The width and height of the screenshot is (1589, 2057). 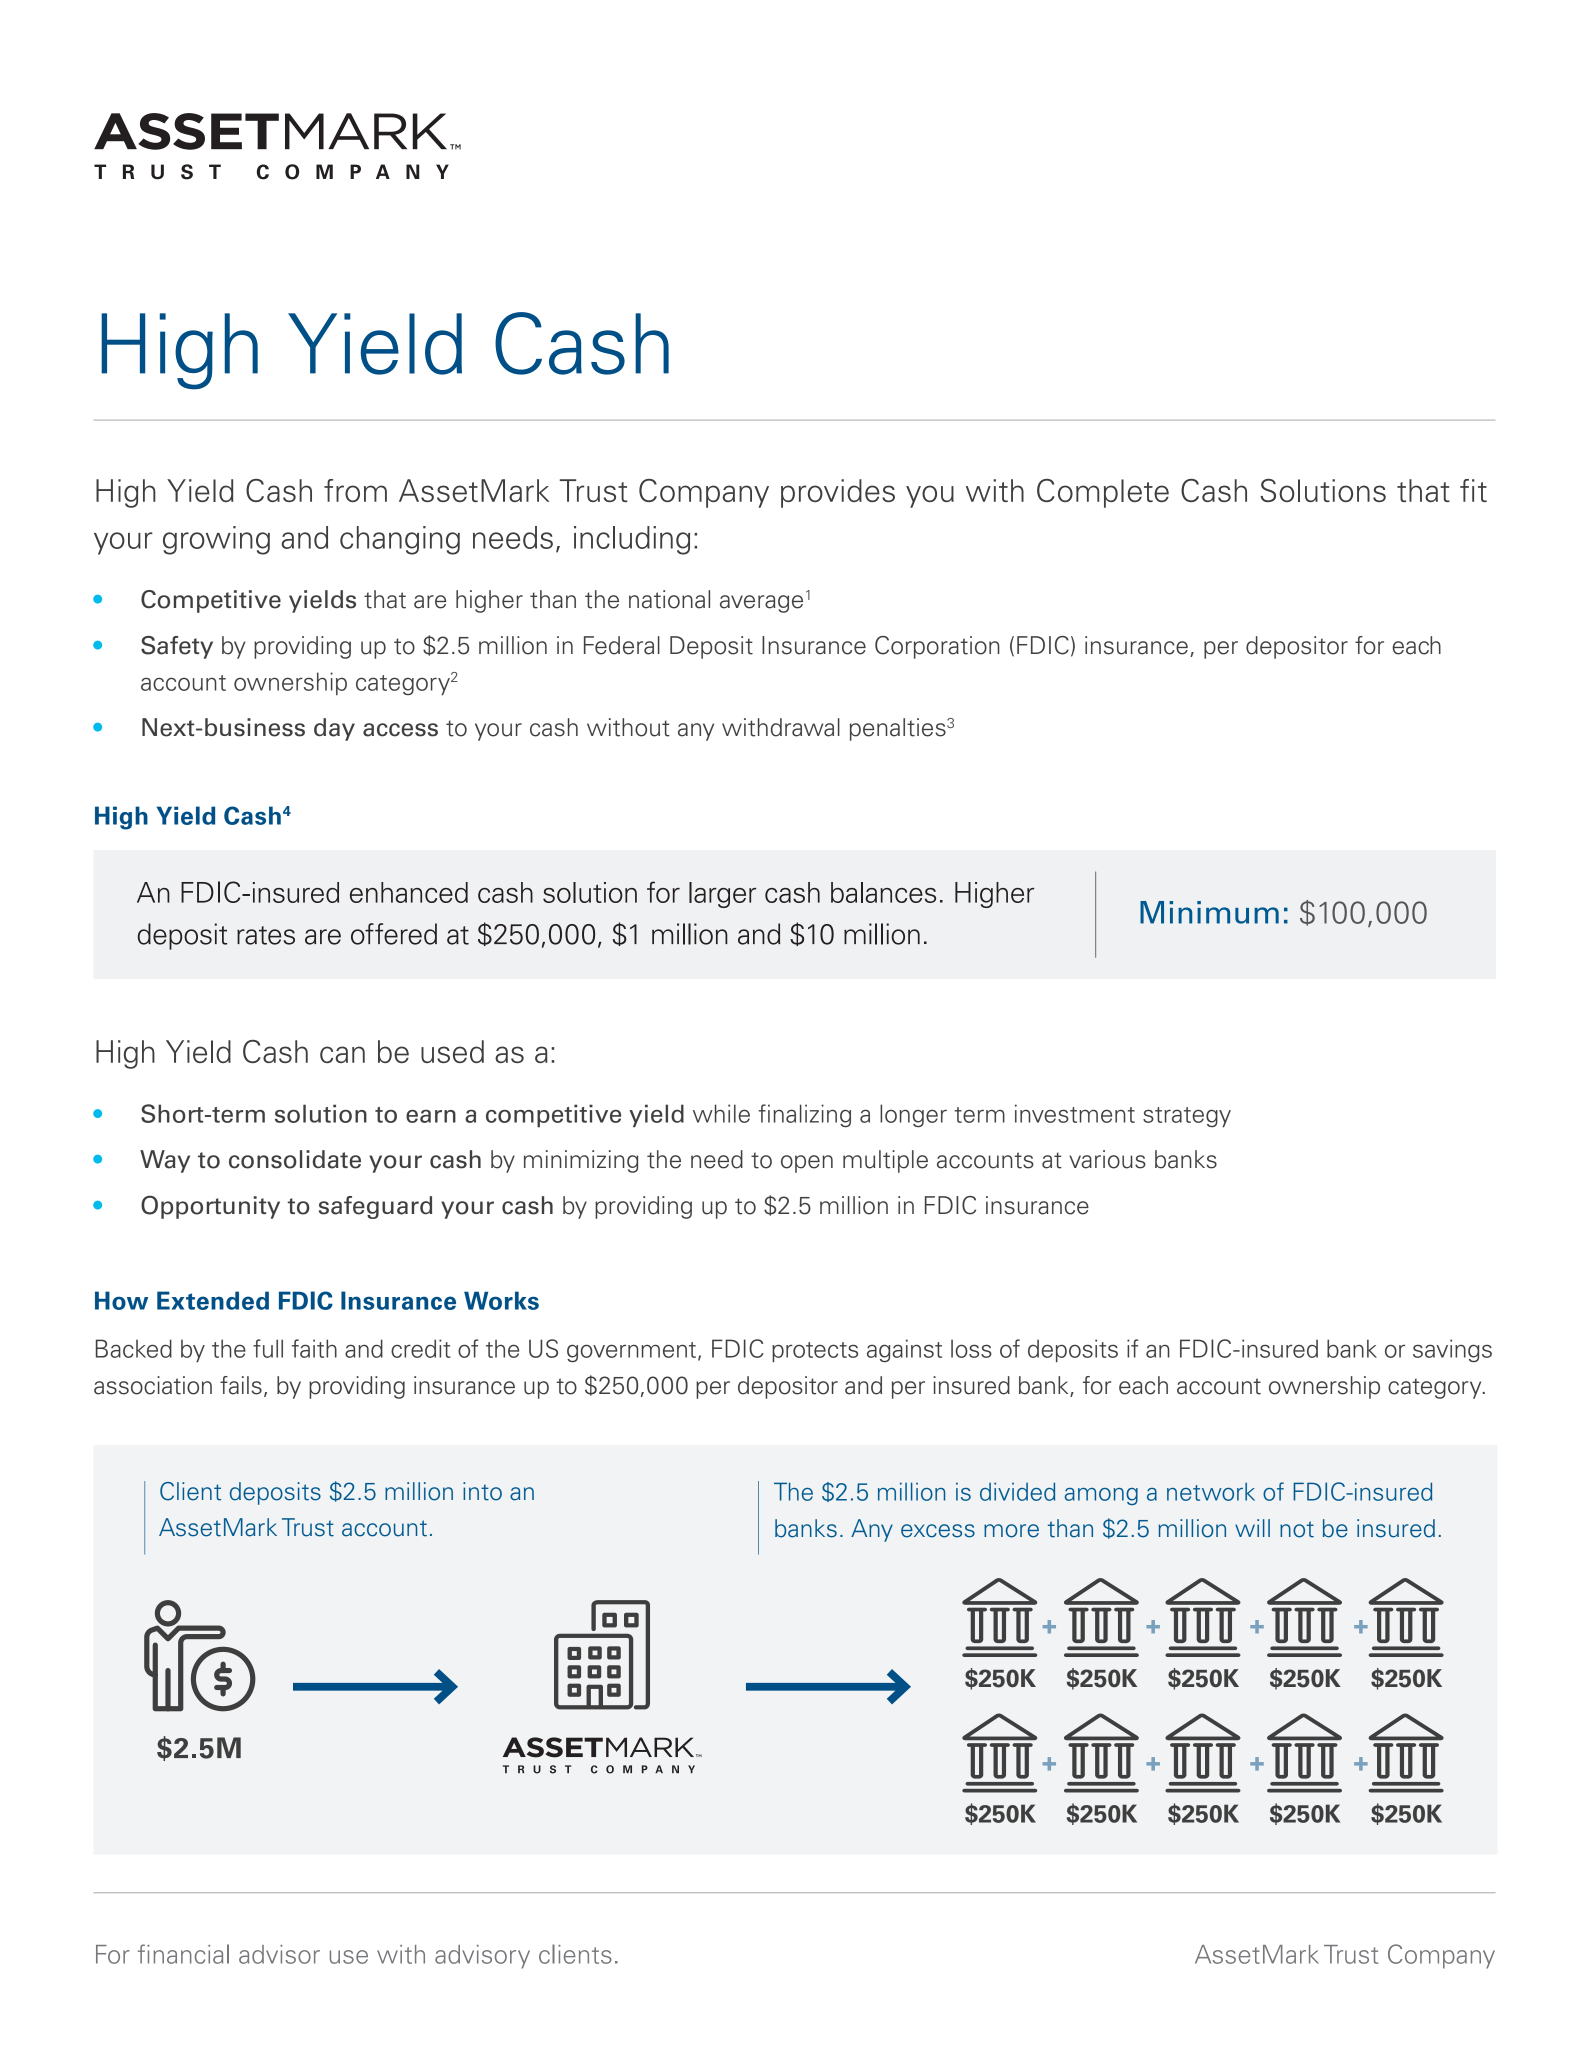 I want to click on network, so click(x=1211, y=1491).
